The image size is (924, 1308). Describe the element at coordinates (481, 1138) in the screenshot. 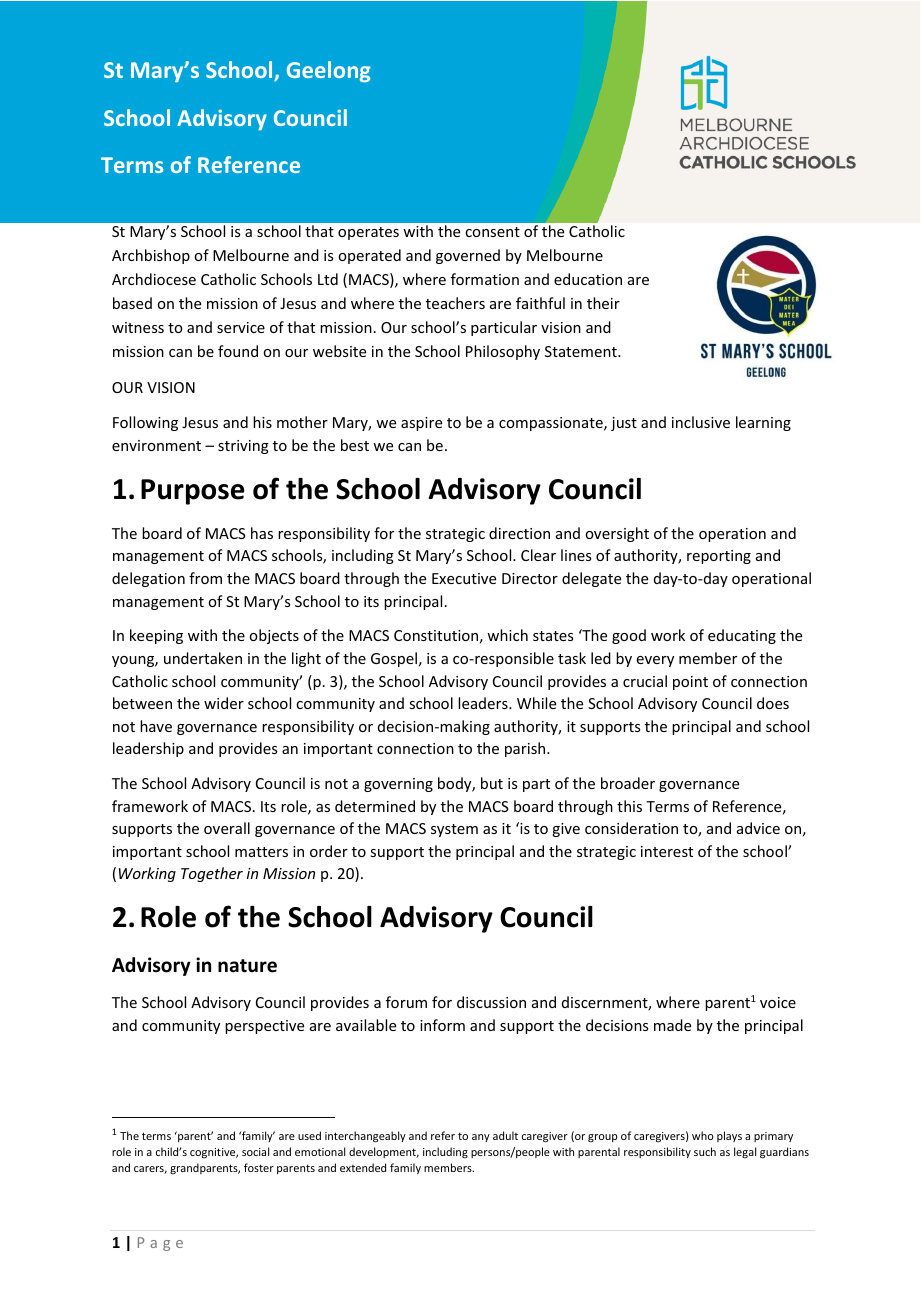

I see `any` at that location.
